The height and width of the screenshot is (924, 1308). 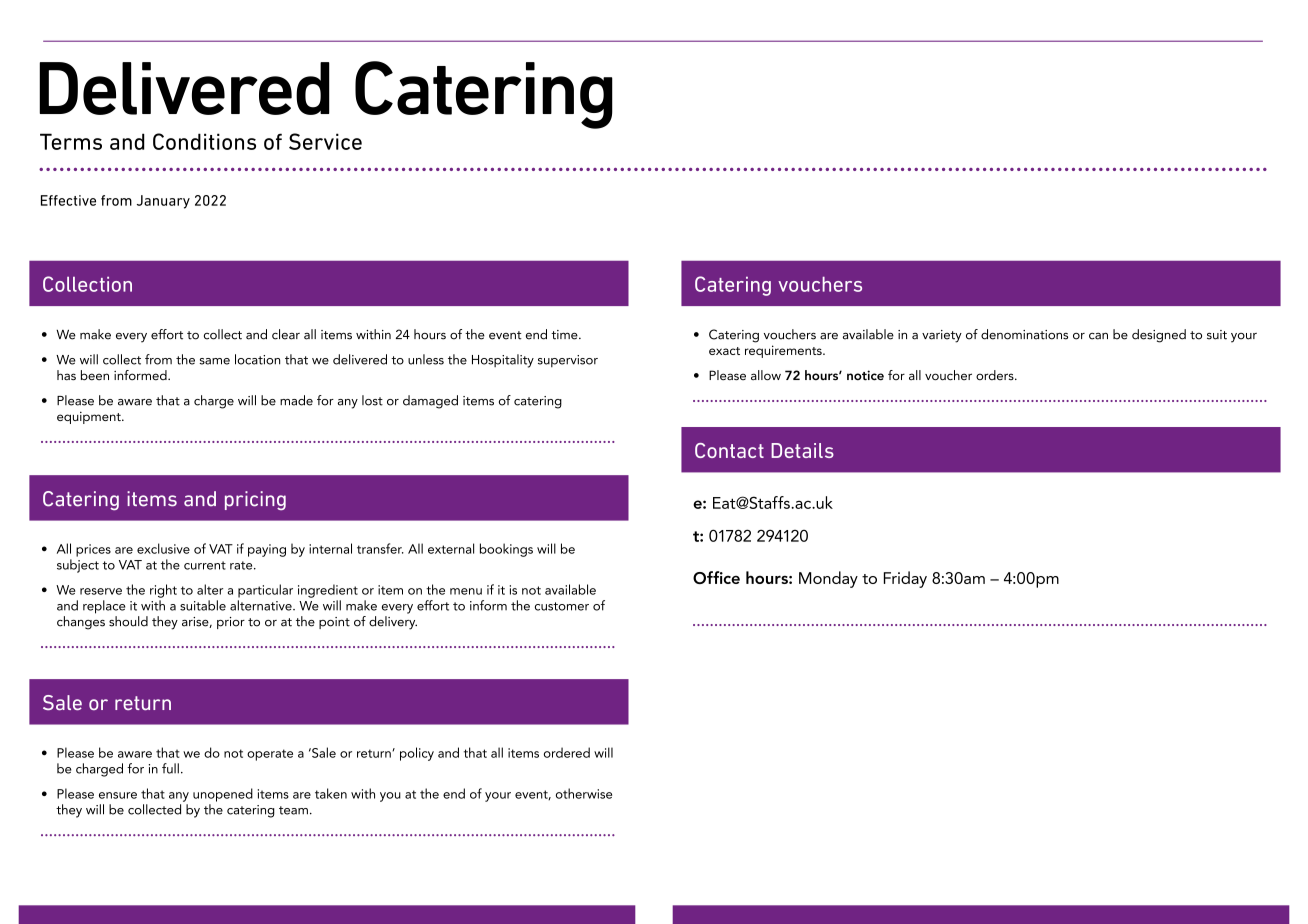 What do you see at coordinates (729, 450) in the screenshot?
I see `Contact` at bounding box center [729, 450].
